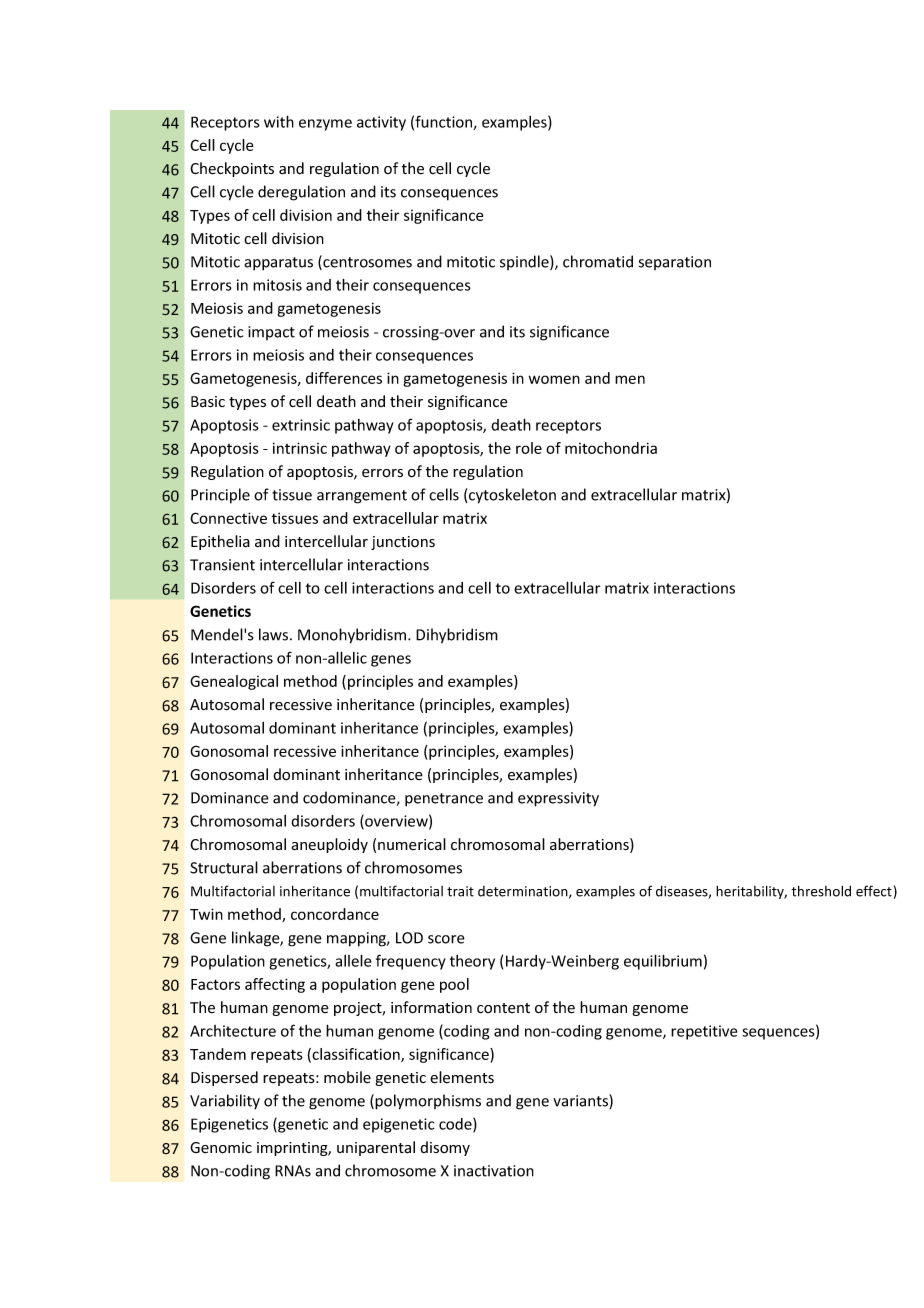 This screenshot has height=1308, width=924. Describe the element at coordinates (221, 1148) in the screenshot. I see `Genomic` at that location.
